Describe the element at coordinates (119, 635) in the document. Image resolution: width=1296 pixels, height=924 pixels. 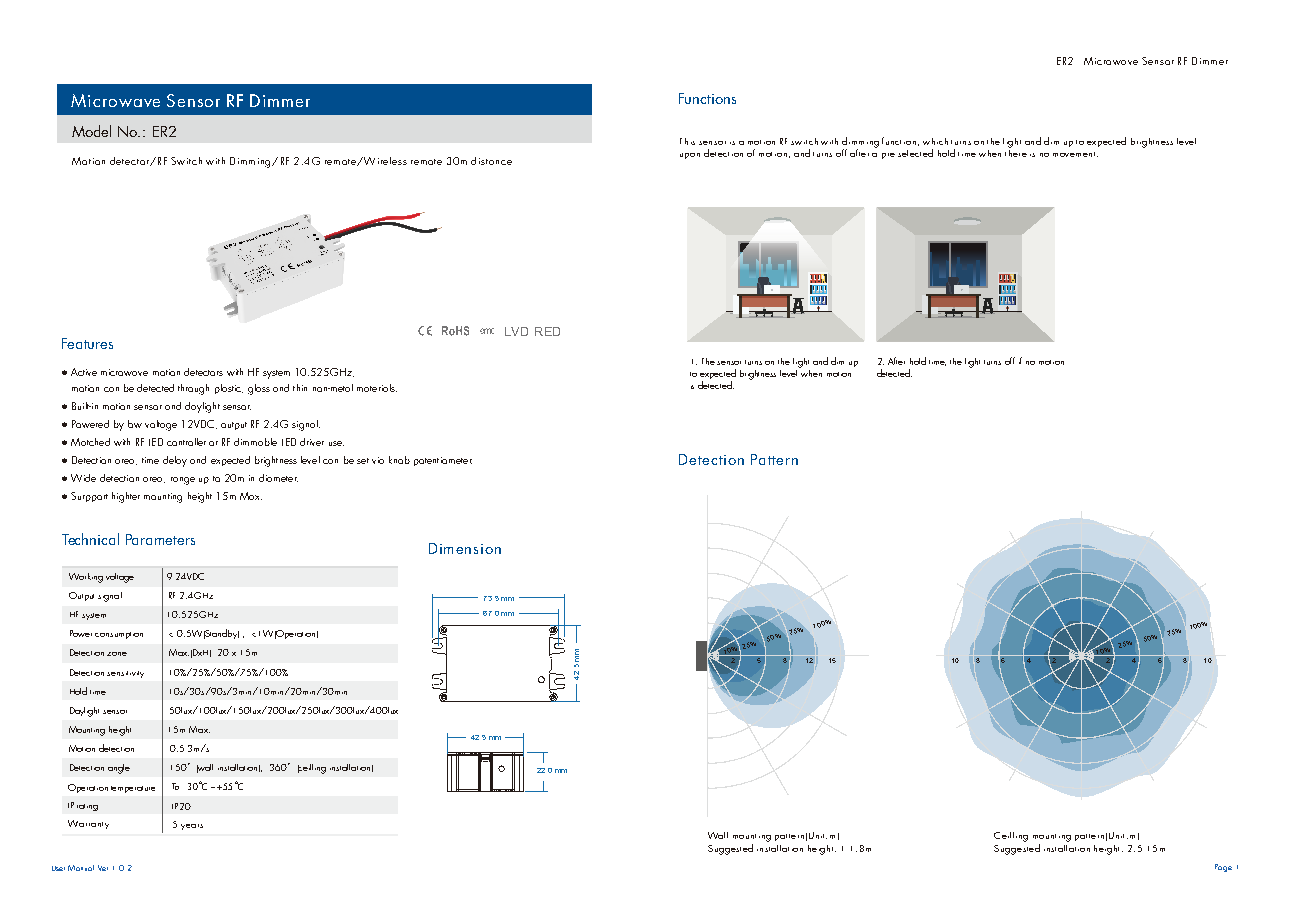
I see `consumption` at that location.
